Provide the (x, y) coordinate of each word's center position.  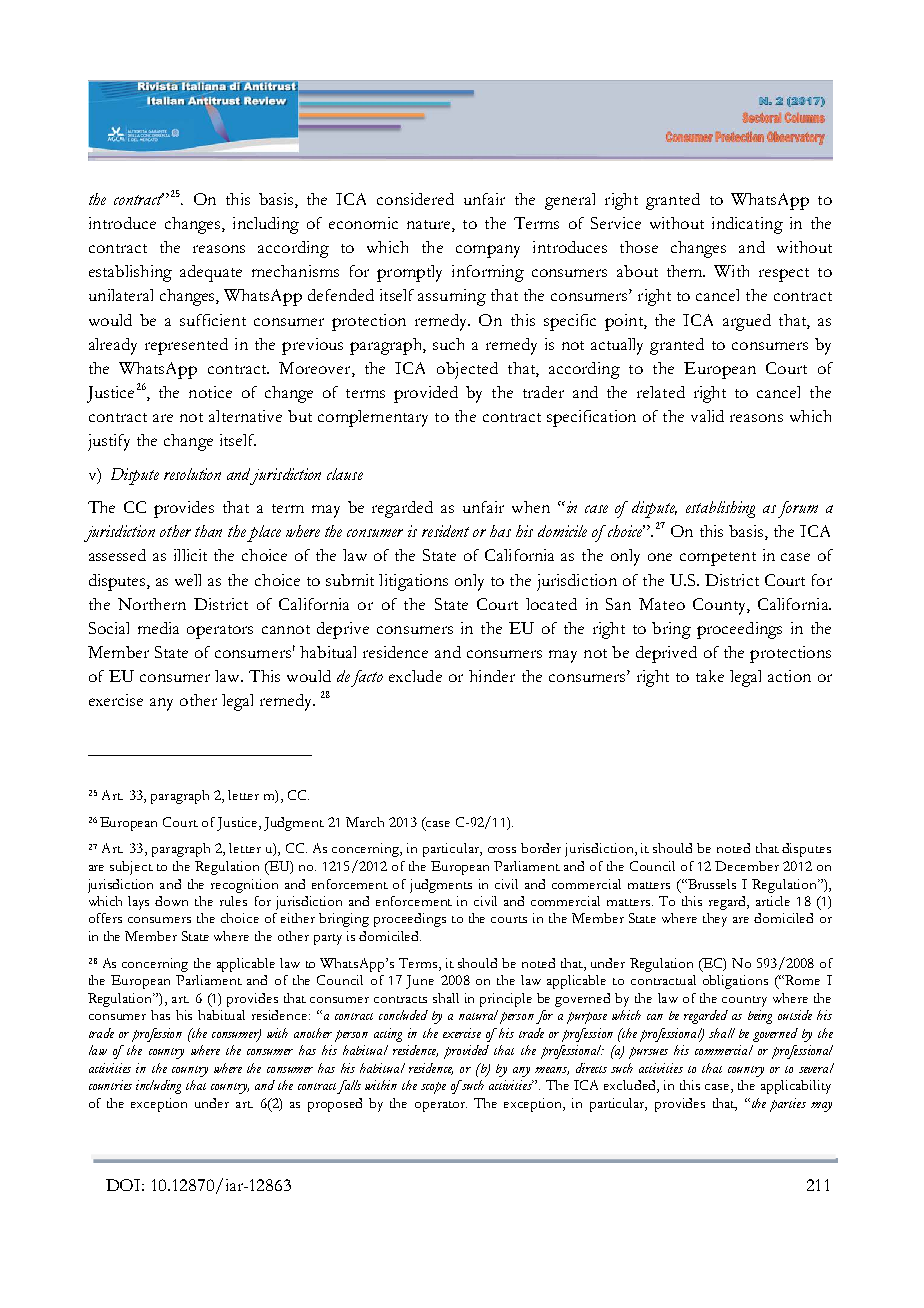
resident (445, 531)
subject (131, 868)
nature (430, 226)
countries (110, 1085)
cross (502, 850)
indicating (747, 225)
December (747, 866)
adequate (211, 273)
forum (798, 509)
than (208, 531)
